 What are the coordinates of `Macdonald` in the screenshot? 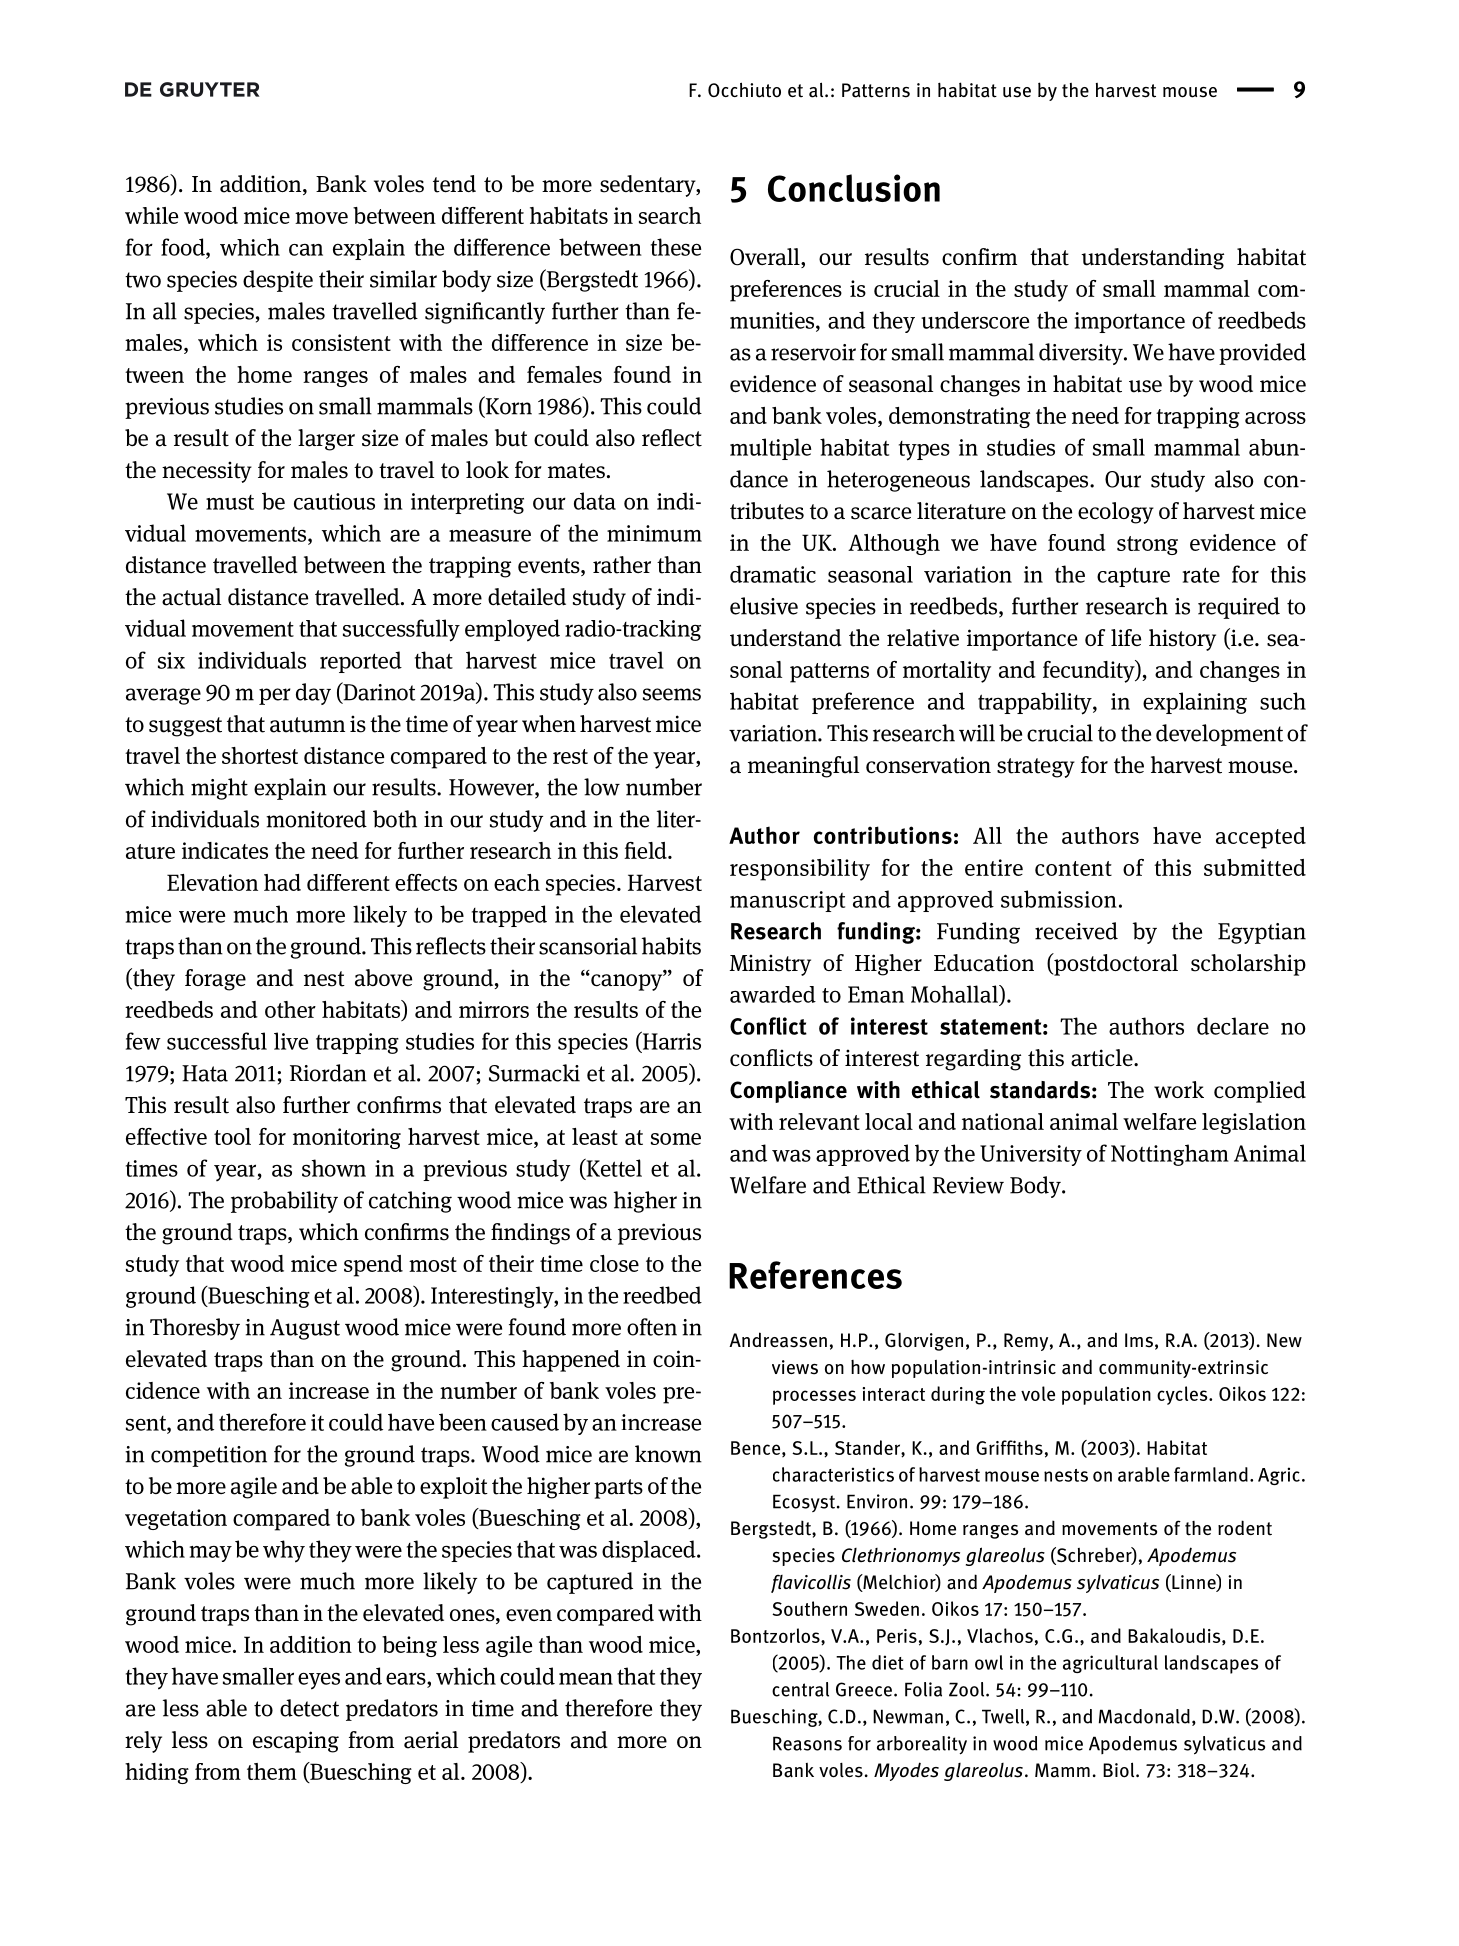 It's located at (1144, 1716).
